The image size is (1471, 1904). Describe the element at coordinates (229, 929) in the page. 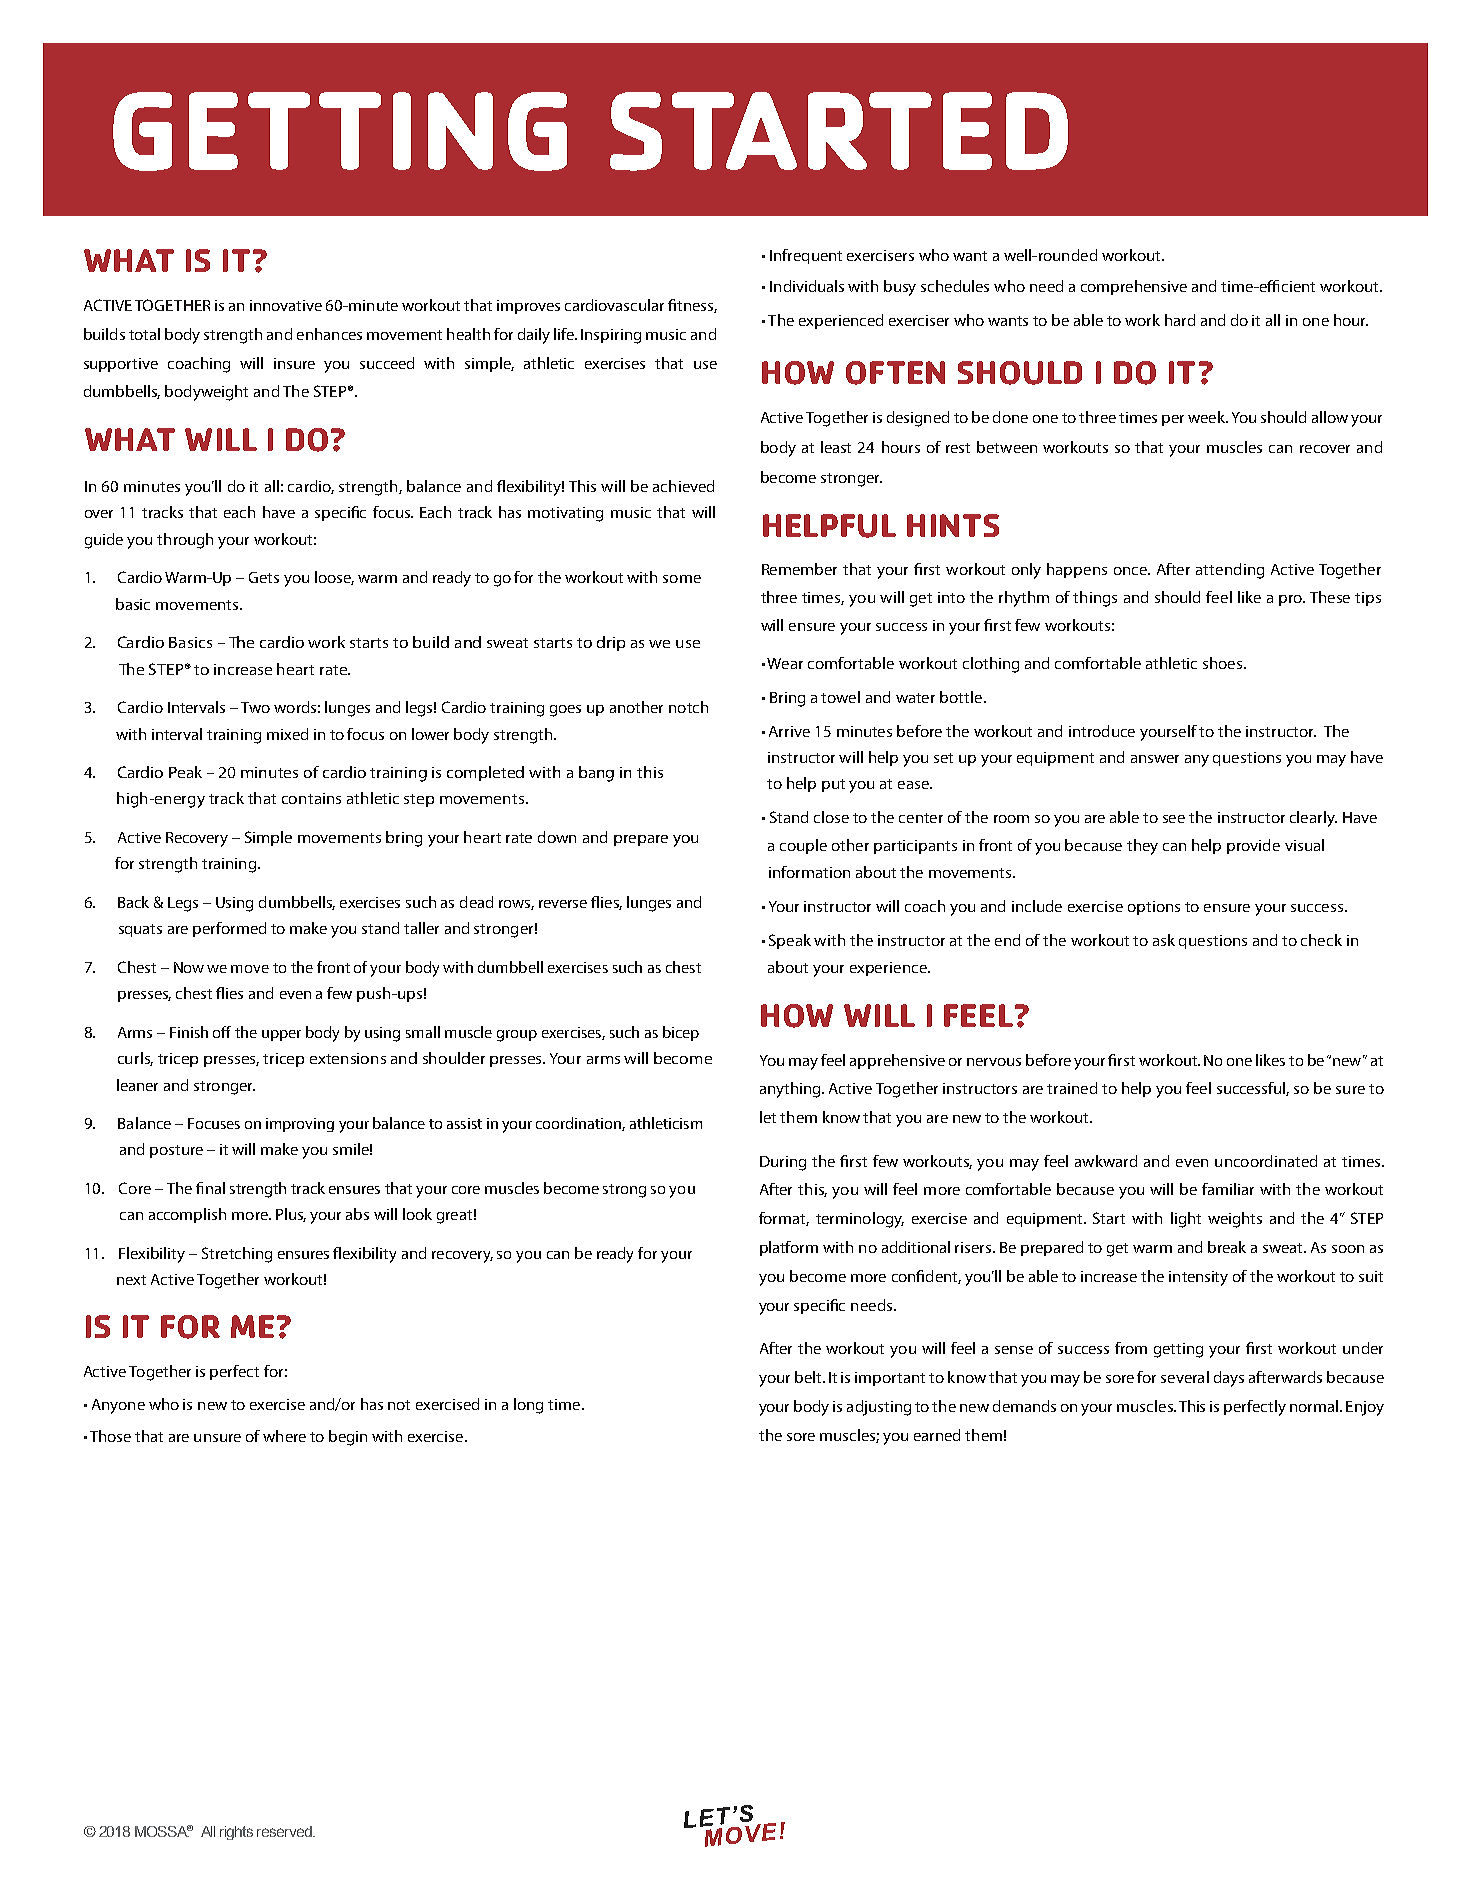

I see `performed` at that location.
